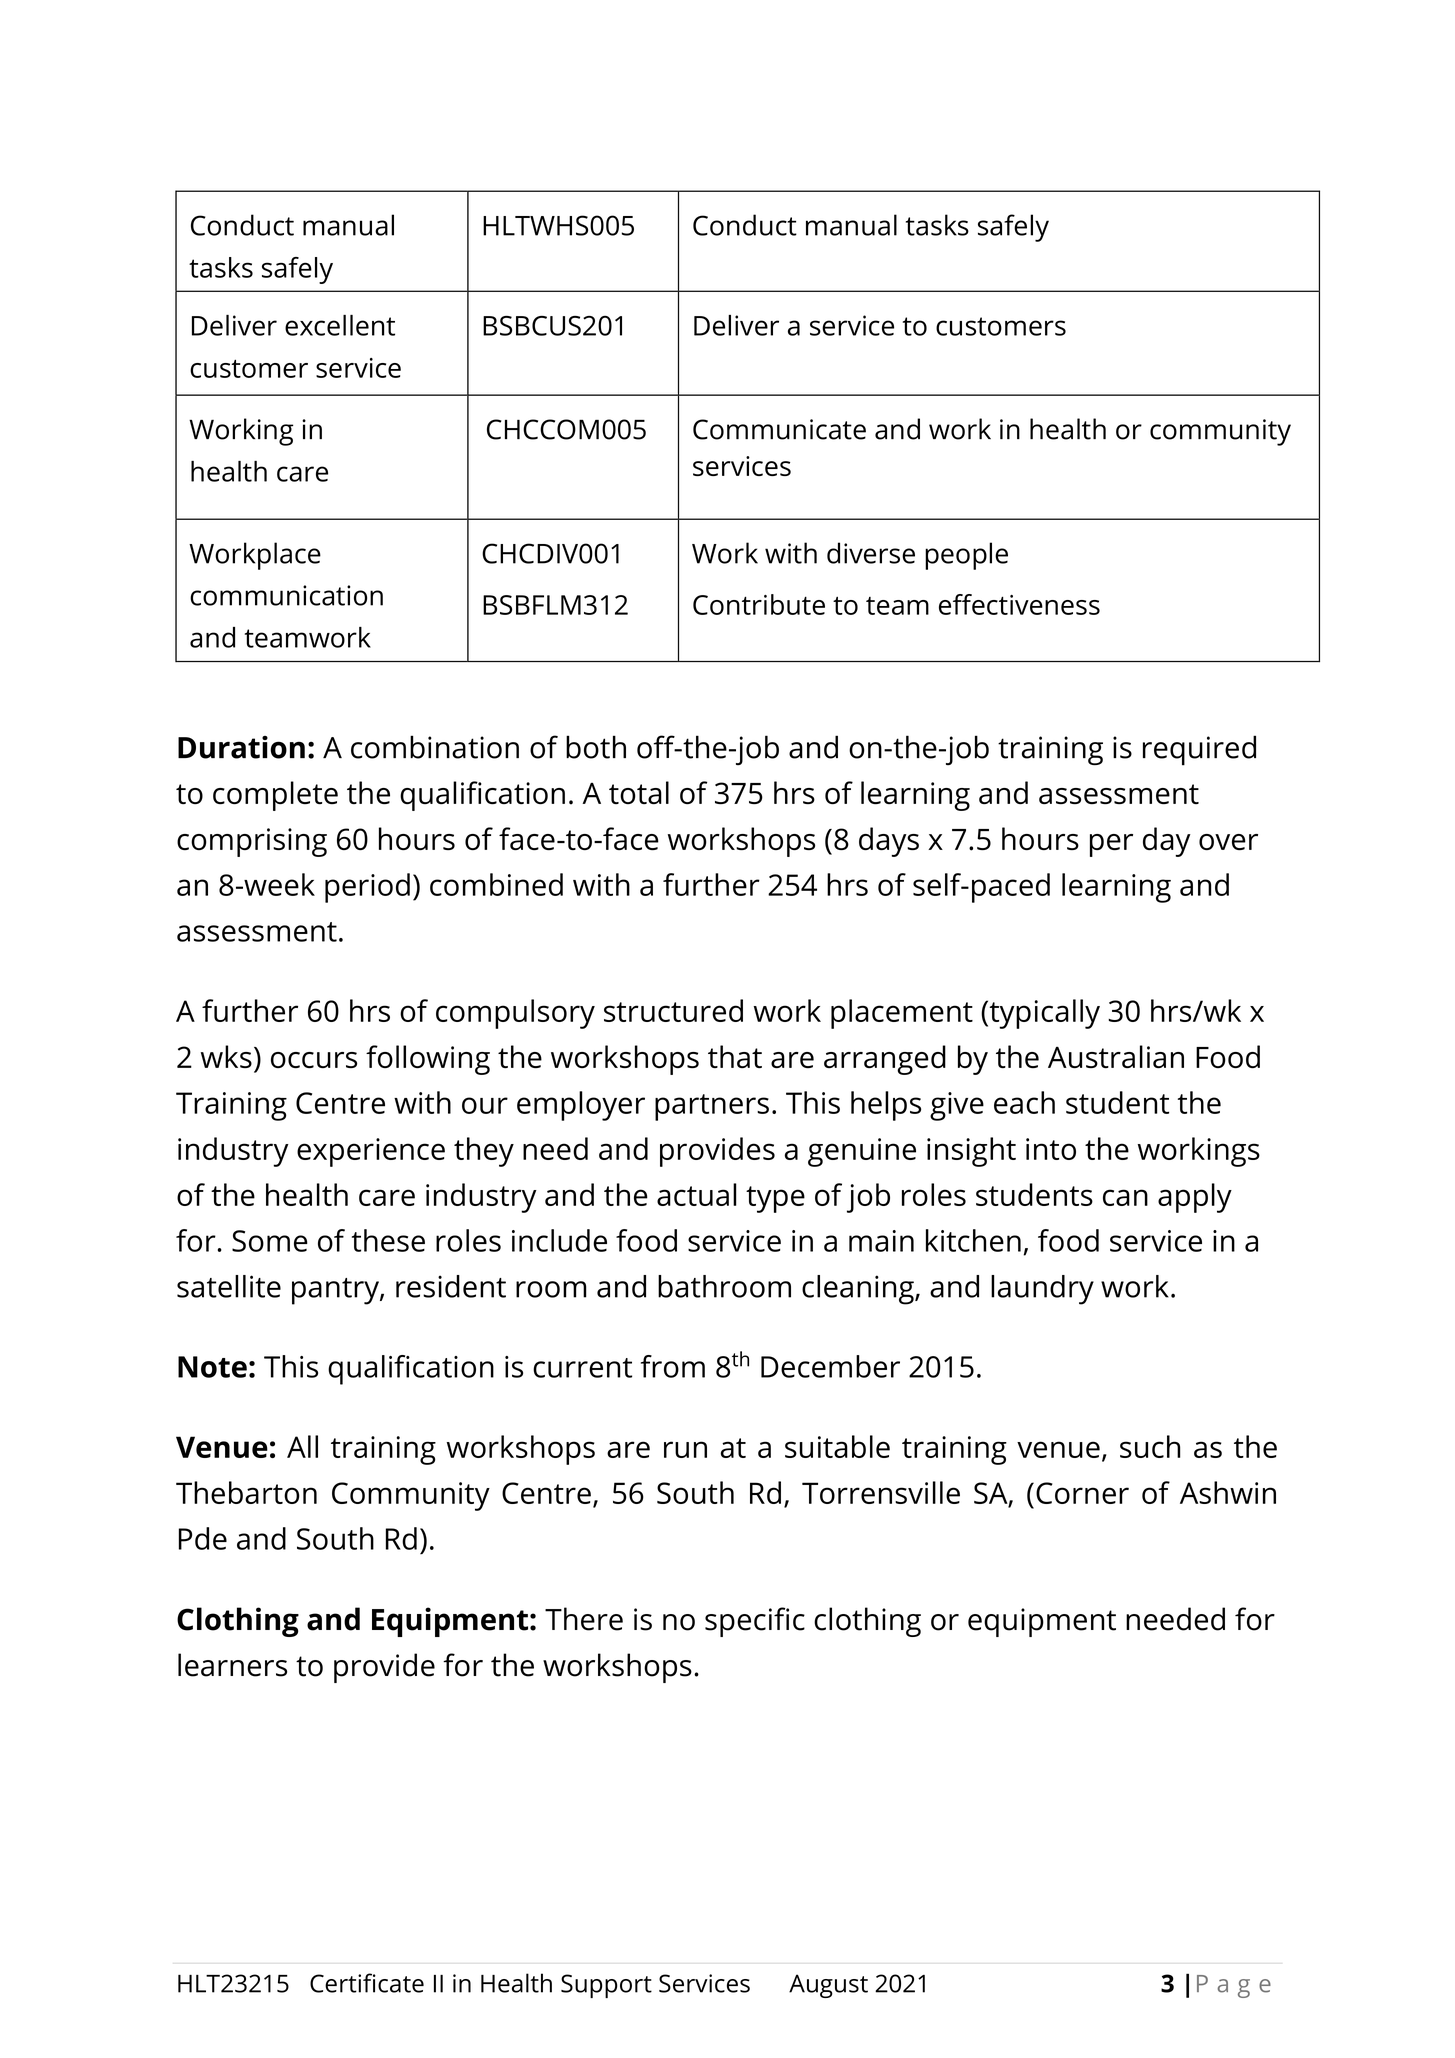  I want to click on structured, so click(673, 1010).
